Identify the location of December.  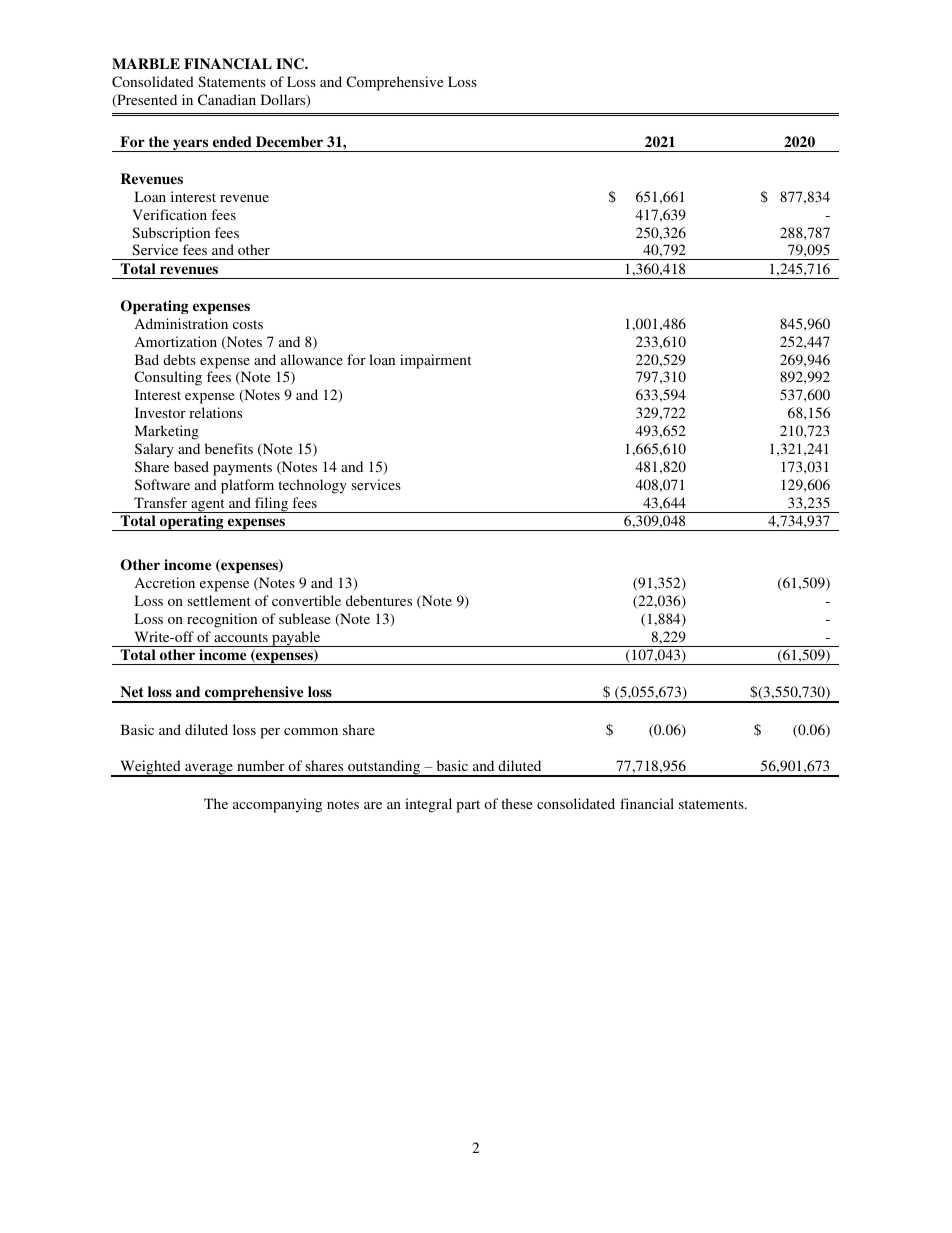
(289, 141).
